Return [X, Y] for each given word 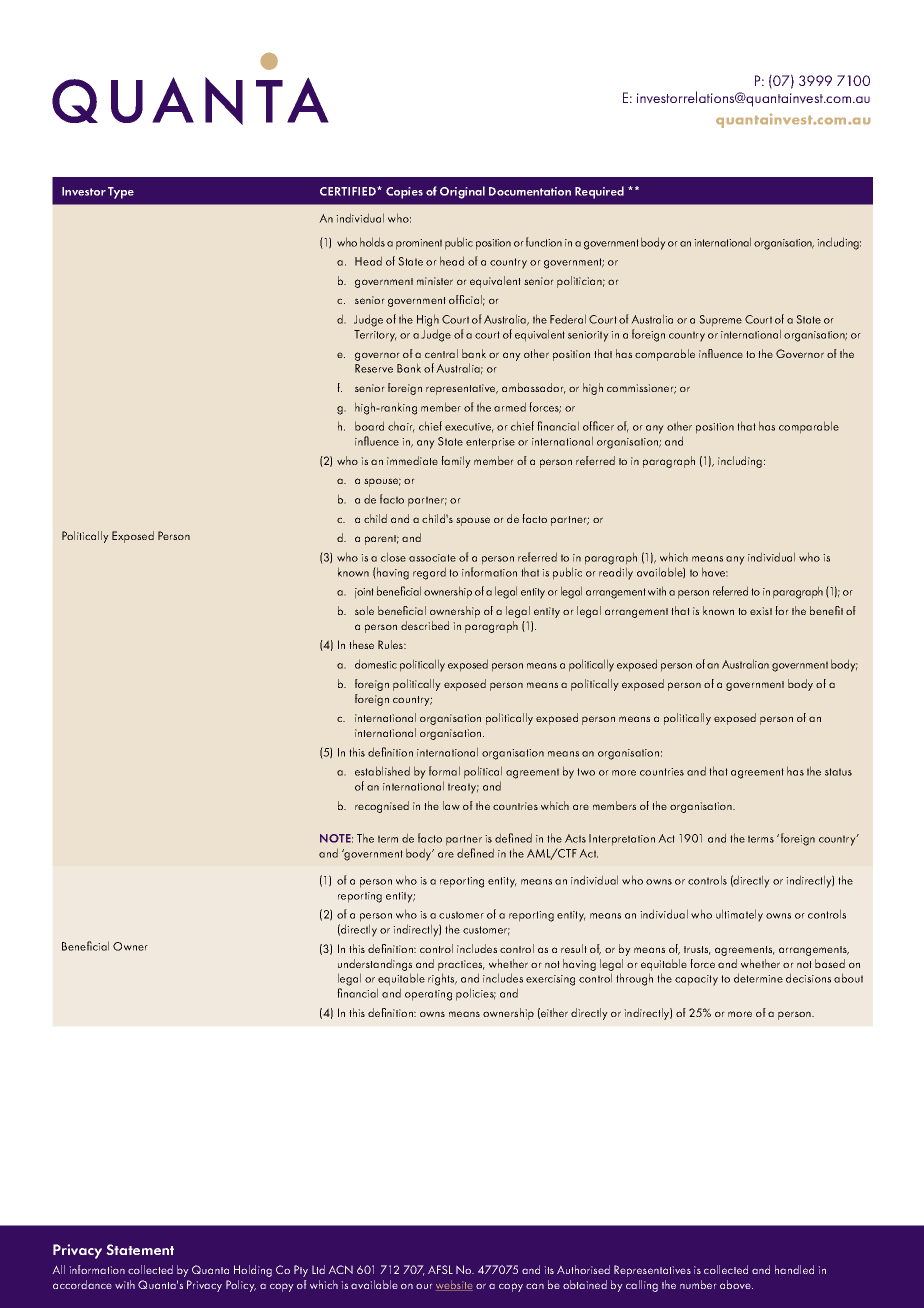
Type [121, 193]
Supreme [720, 321]
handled [794, 1269]
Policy [241, 1286]
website [454, 1285]
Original [462, 192]
